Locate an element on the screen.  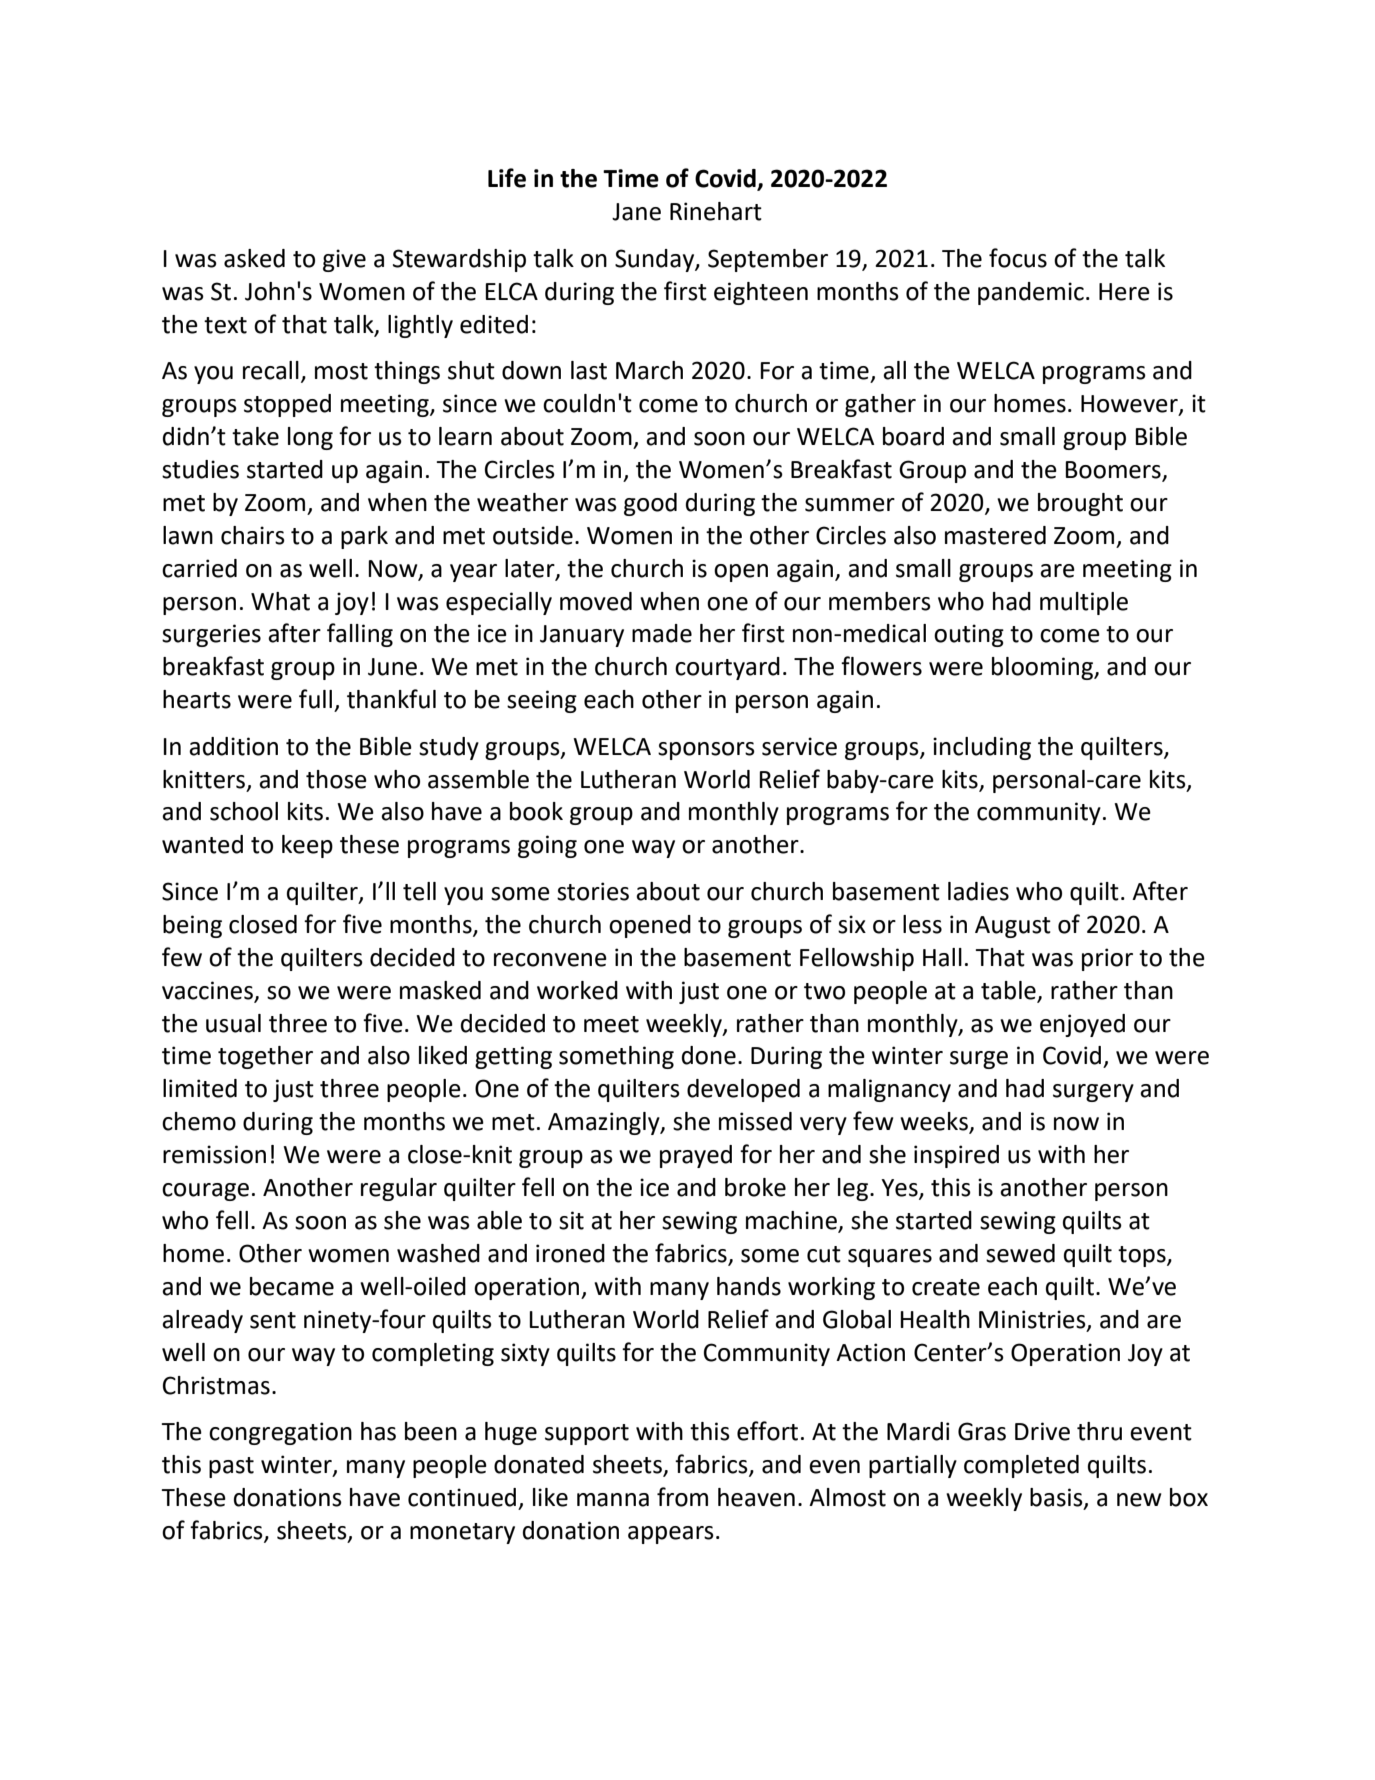
give is located at coordinates (344, 260).
